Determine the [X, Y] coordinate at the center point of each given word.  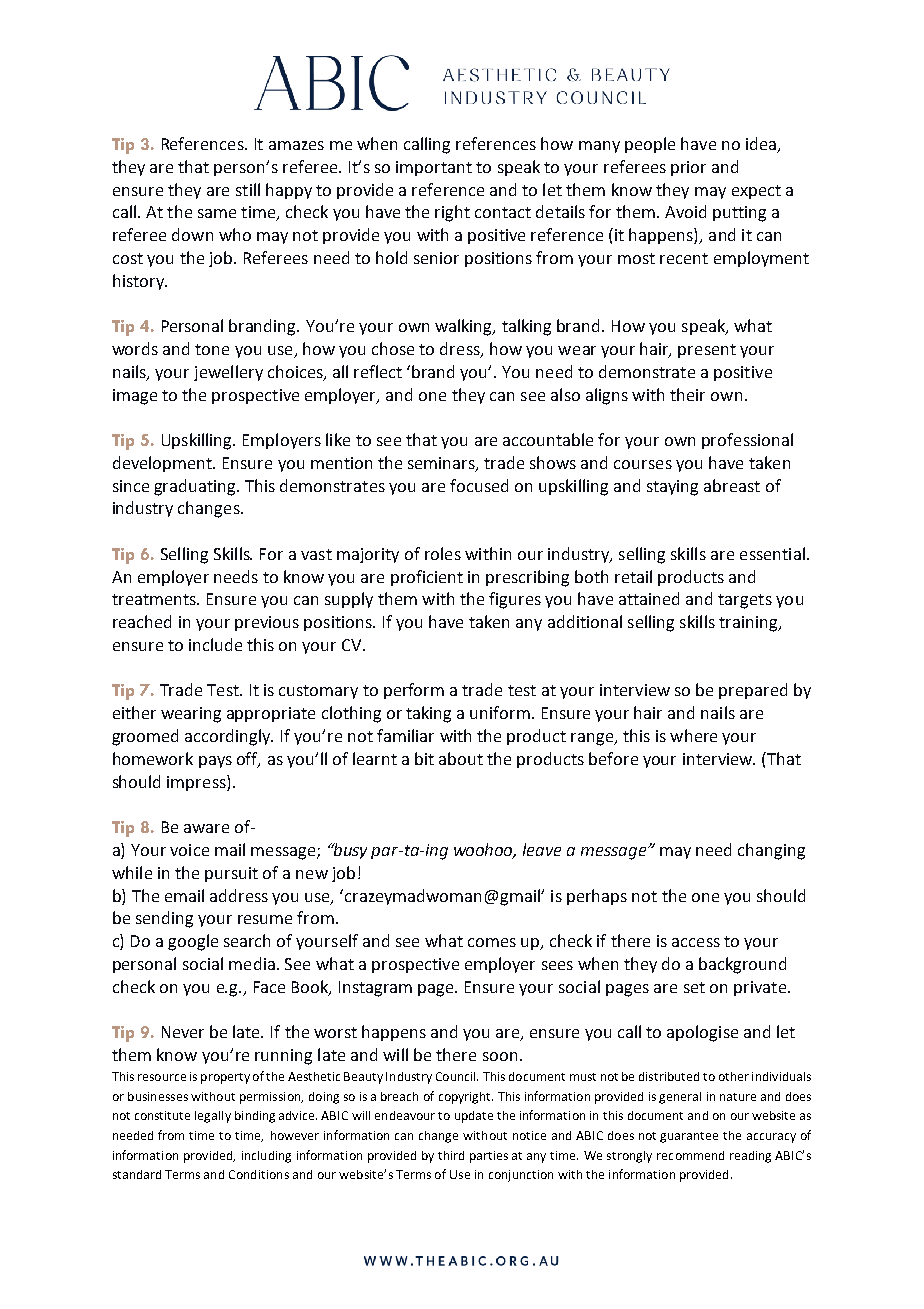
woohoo [485, 851]
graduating [196, 487]
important [434, 168]
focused [479, 485]
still [248, 189]
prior [688, 168]
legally [213, 1117]
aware [206, 828]
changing [771, 851]
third [451, 1155]
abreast [732, 485]
